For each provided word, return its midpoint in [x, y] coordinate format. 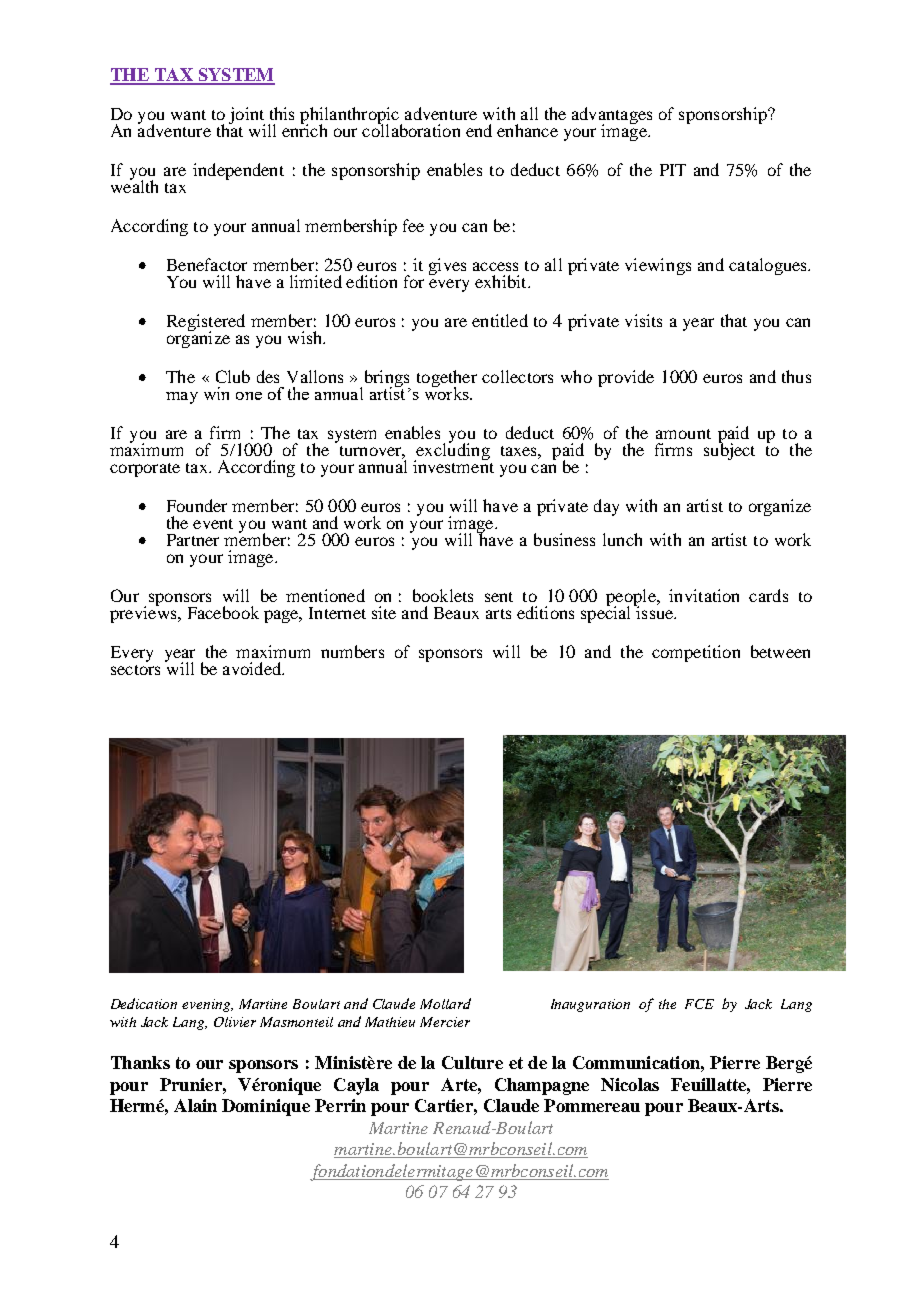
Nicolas [630, 1084]
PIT [673, 170]
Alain [195, 1105]
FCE [699, 1004]
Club [233, 376]
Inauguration [590, 1005]
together [447, 379]
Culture [472, 1062]
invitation [704, 595]
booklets [443, 595]
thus [796, 376]
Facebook [223, 612]
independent [238, 171]
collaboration [411, 129]
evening [207, 1005]
